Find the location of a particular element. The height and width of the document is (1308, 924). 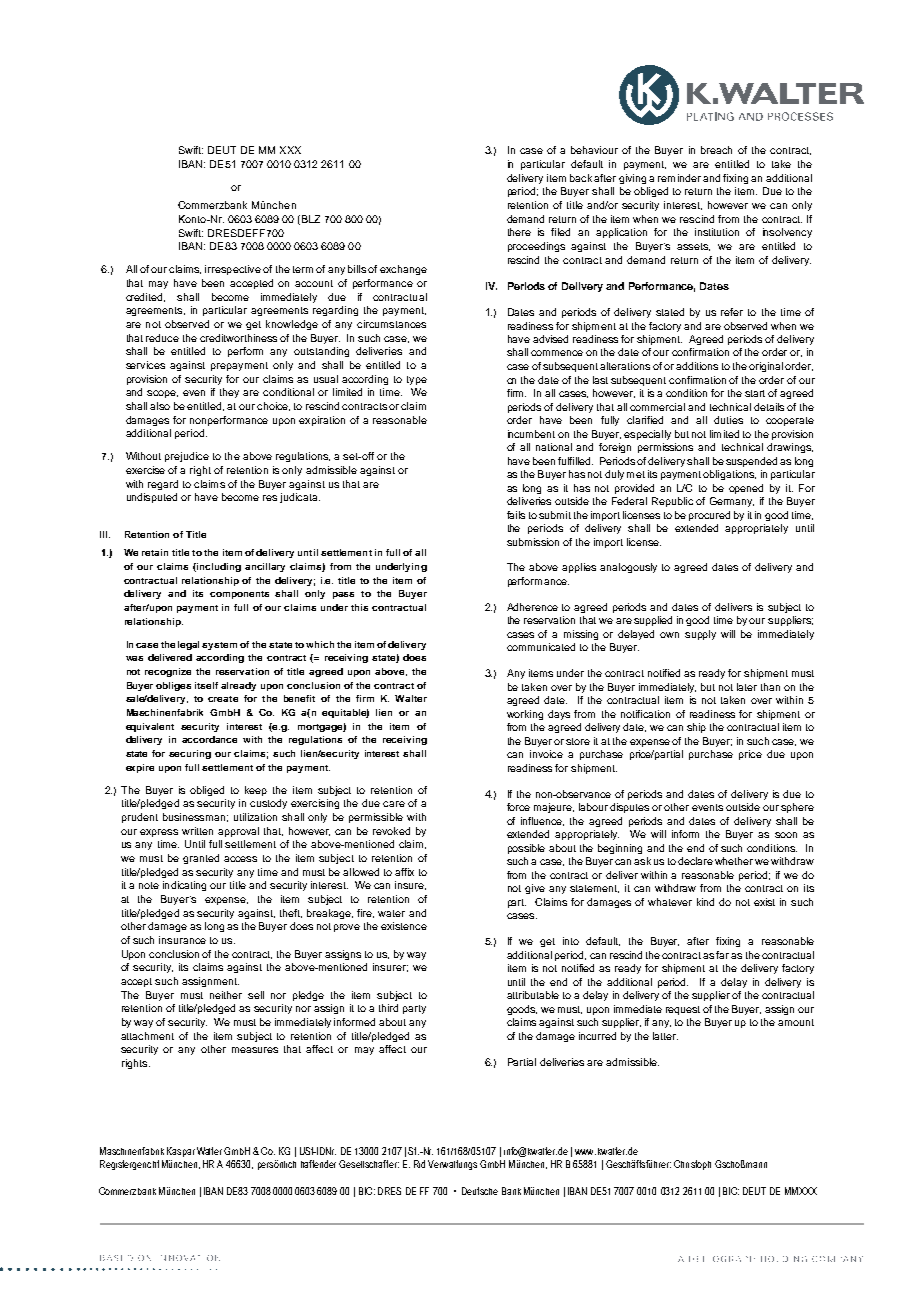

insurance is located at coordinates (182, 940).
